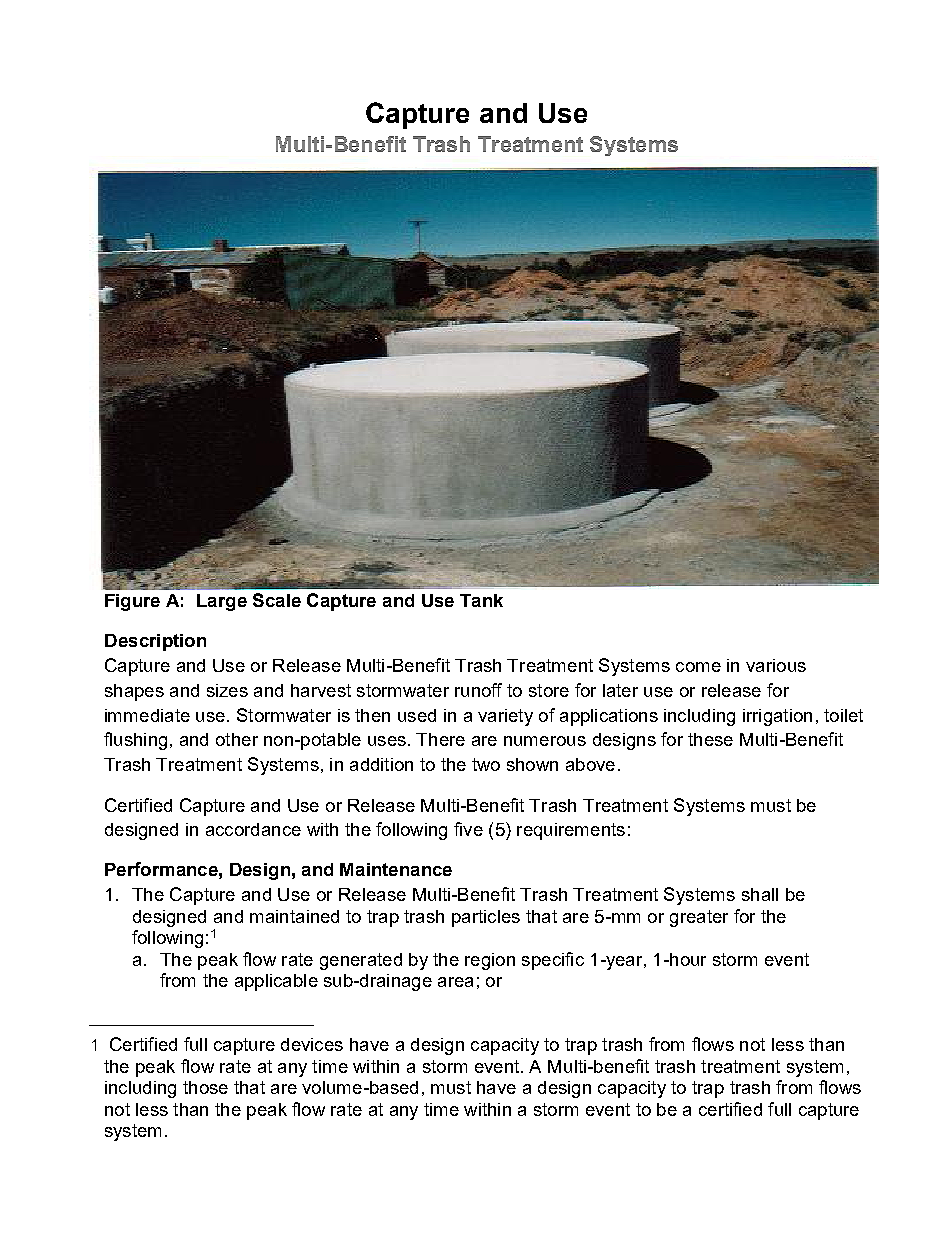 The image size is (952, 1235). What do you see at coordinates (699, 918) in the screenshot?
I see `greater` at bounding box center [699, 918].
